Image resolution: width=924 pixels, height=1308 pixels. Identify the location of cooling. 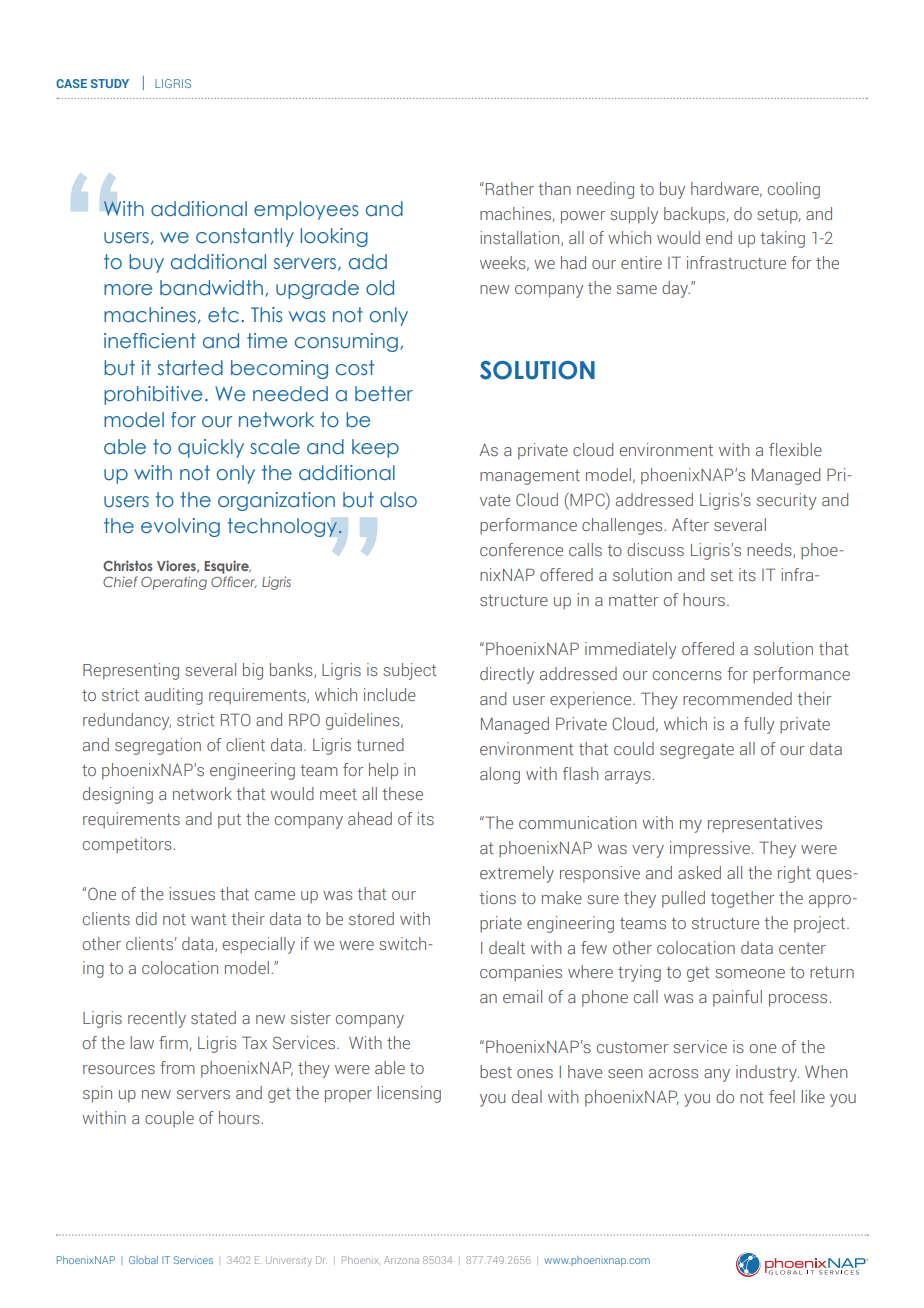
(794, 190).
